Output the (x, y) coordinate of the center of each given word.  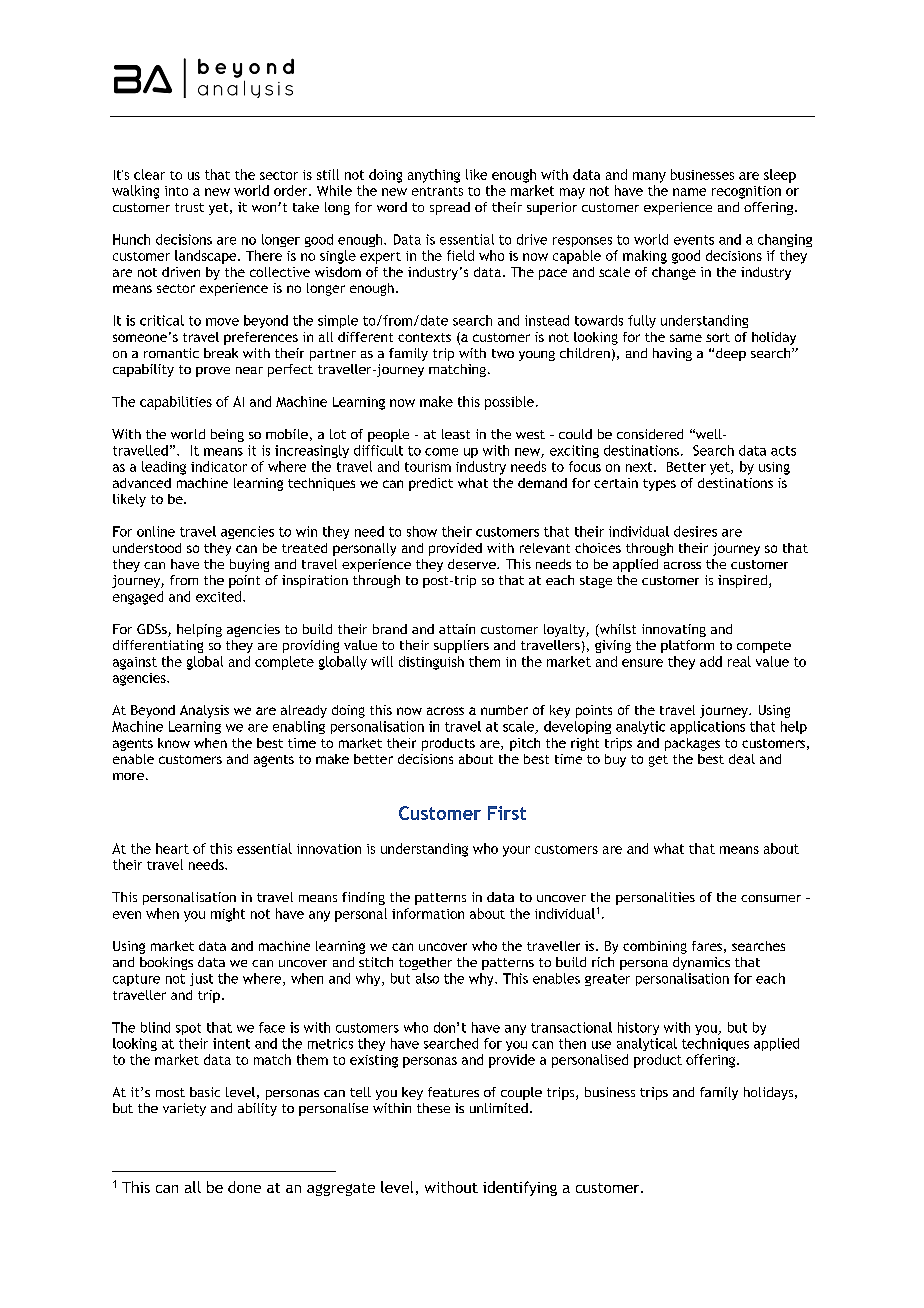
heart (172, 848)
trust (189, 207)
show (422, 531)
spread (450, 208)
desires (695, 531)
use (601, 1045)
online (156, 531)
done (244, 1187)
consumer (771, 898)
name (689, 192)
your (516, 851)
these (433, 1108)
